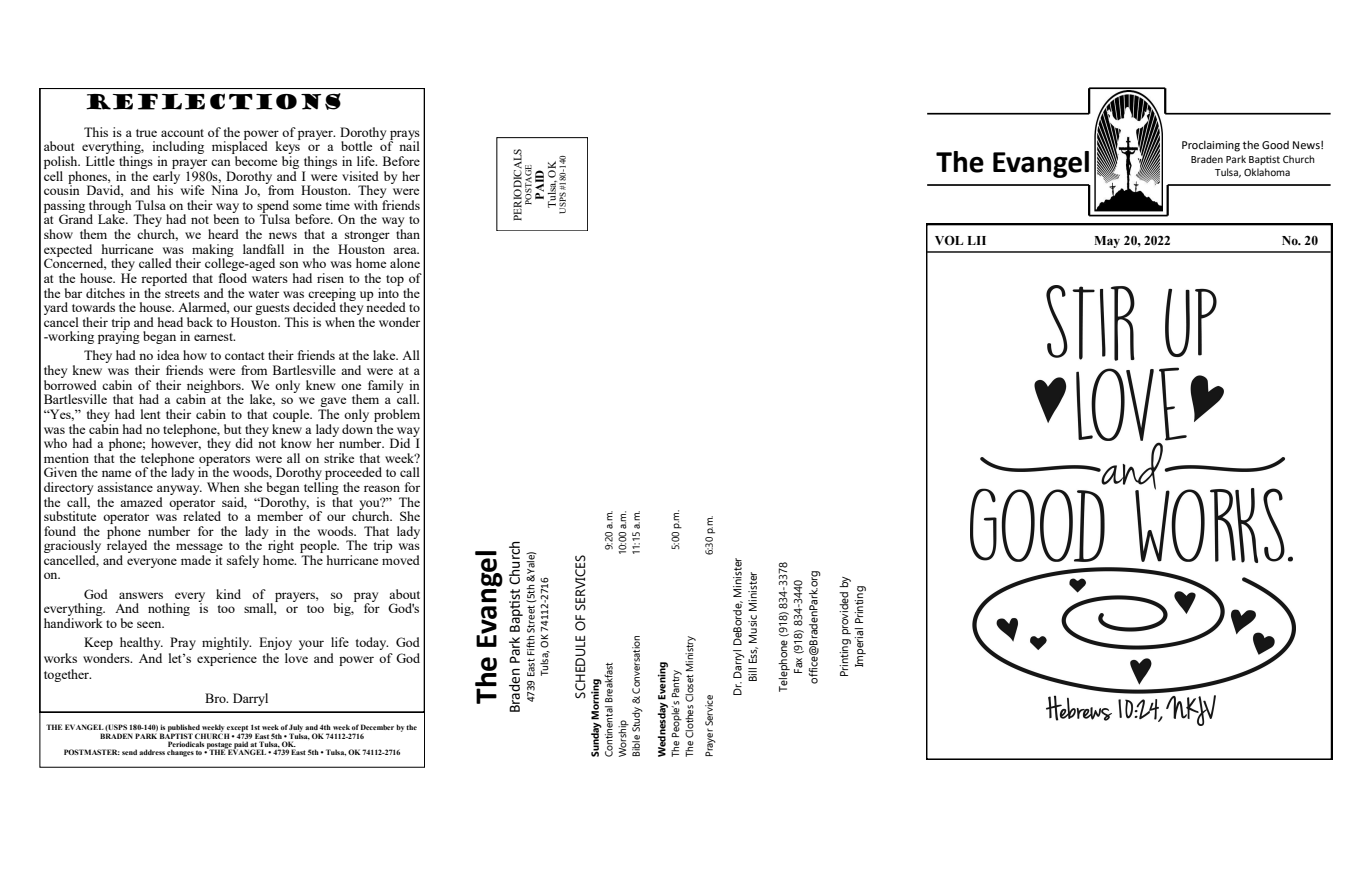  What do you see at coordinates (169, 609) in the document?
I see `nothing` at bounding box center [169, 609].
